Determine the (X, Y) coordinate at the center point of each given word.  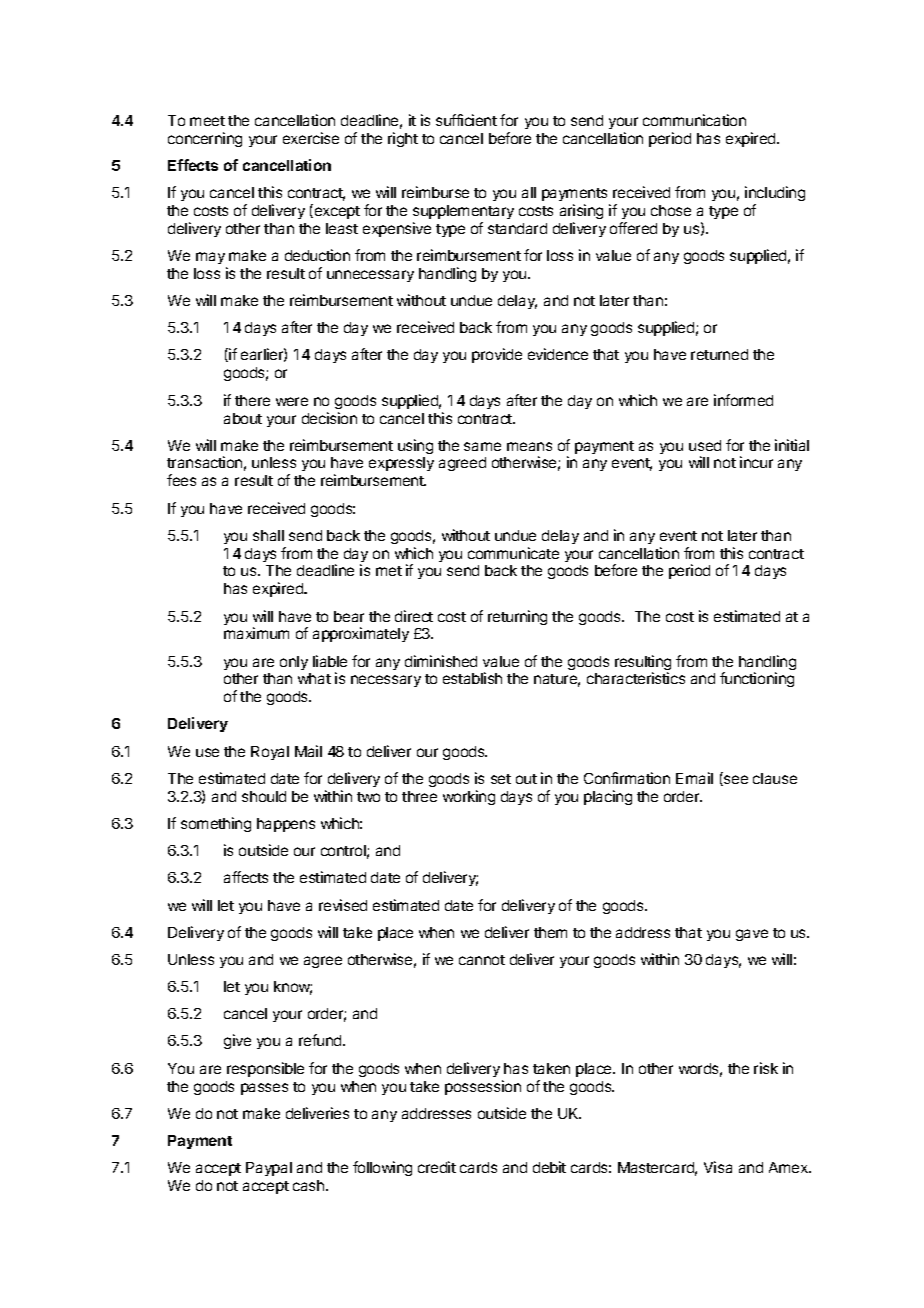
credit (437, 1167)
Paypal (269, 1169)
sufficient (466, 120)
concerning (205, 139)
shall (268, 535)
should (264, 796)
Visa (718, 1167)
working (469, 797)
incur (756, 462)
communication (694, 120)
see (735, 780)
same (482, 446)
